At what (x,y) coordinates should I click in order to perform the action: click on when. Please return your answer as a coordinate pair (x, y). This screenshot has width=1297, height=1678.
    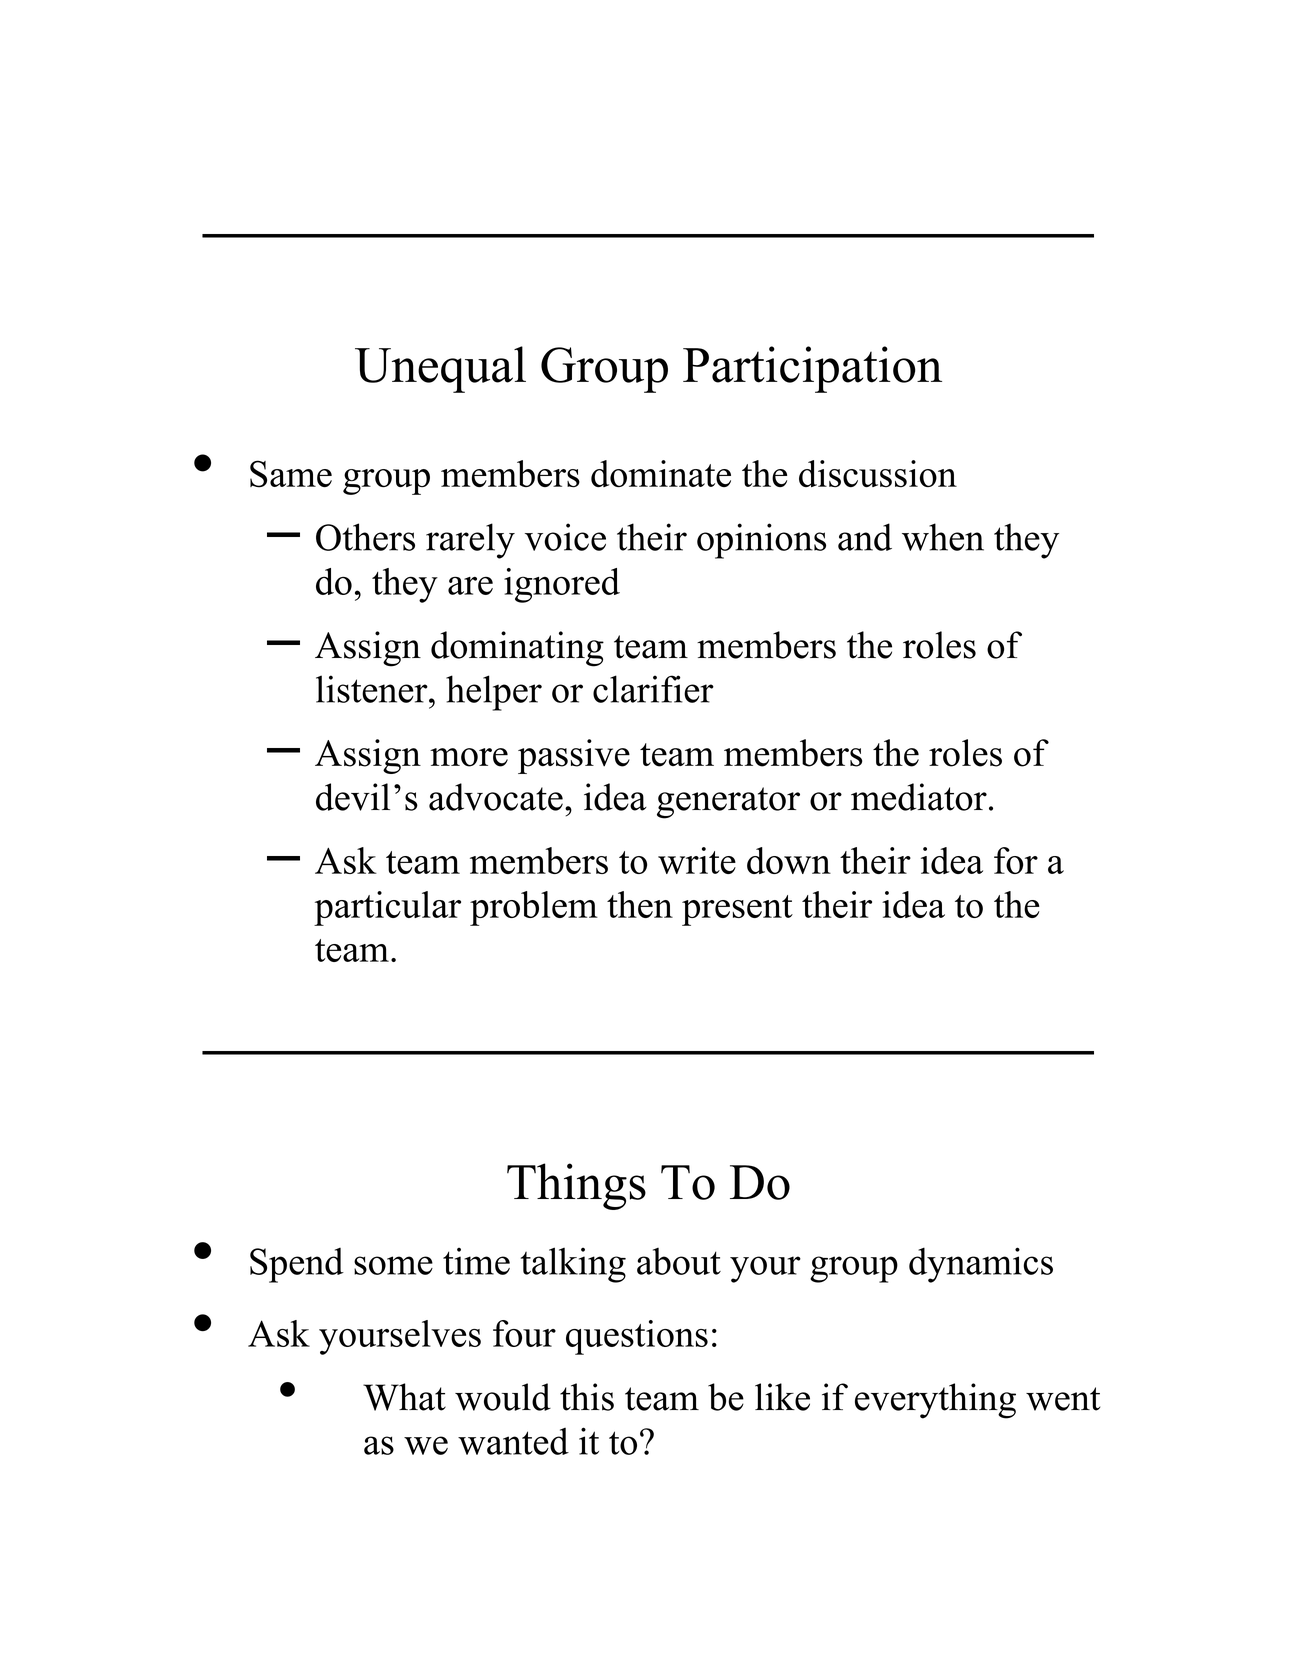
    Looking at the image, I should click on (943, 537).
